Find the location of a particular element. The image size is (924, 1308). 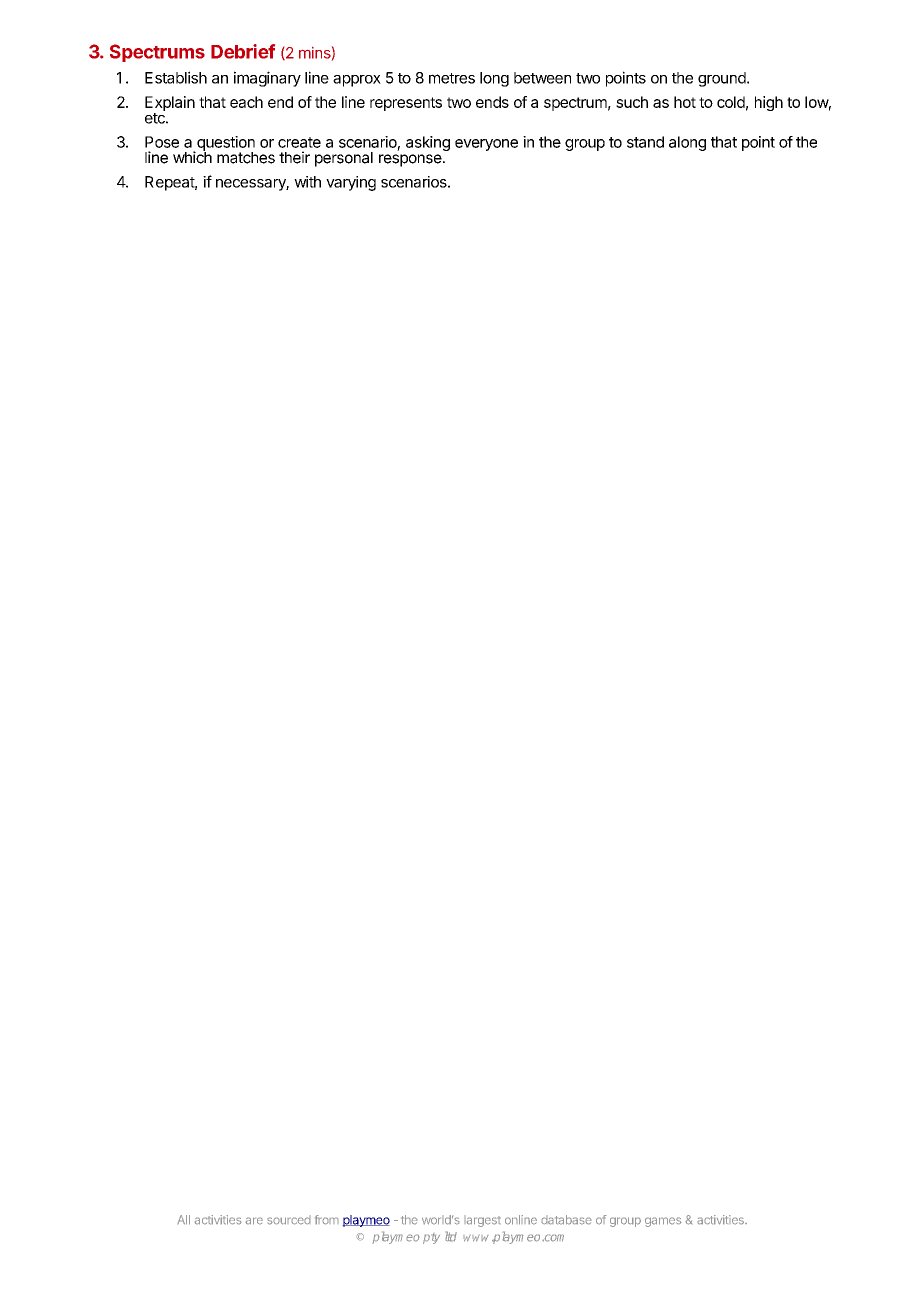

with is located at coordinates (307, 182).
